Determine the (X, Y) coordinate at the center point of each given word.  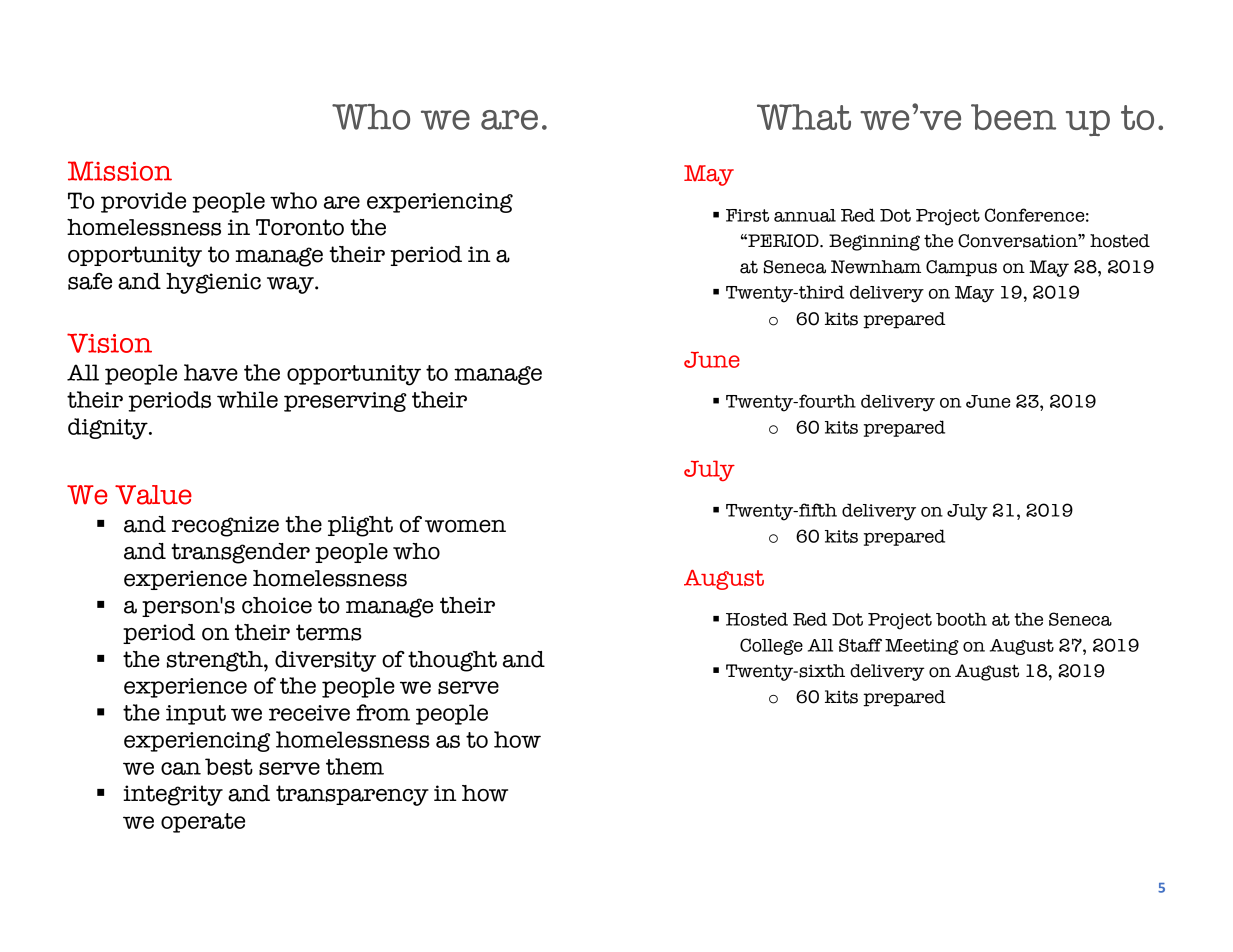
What (804, 117)
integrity (173, 795)
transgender (240, 553)
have (211, 372)
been (1013, 117)
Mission (120, 171)
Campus (961, 268)
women (465, 526)
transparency (352, 795)
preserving (345, 402)
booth (961, 619)
